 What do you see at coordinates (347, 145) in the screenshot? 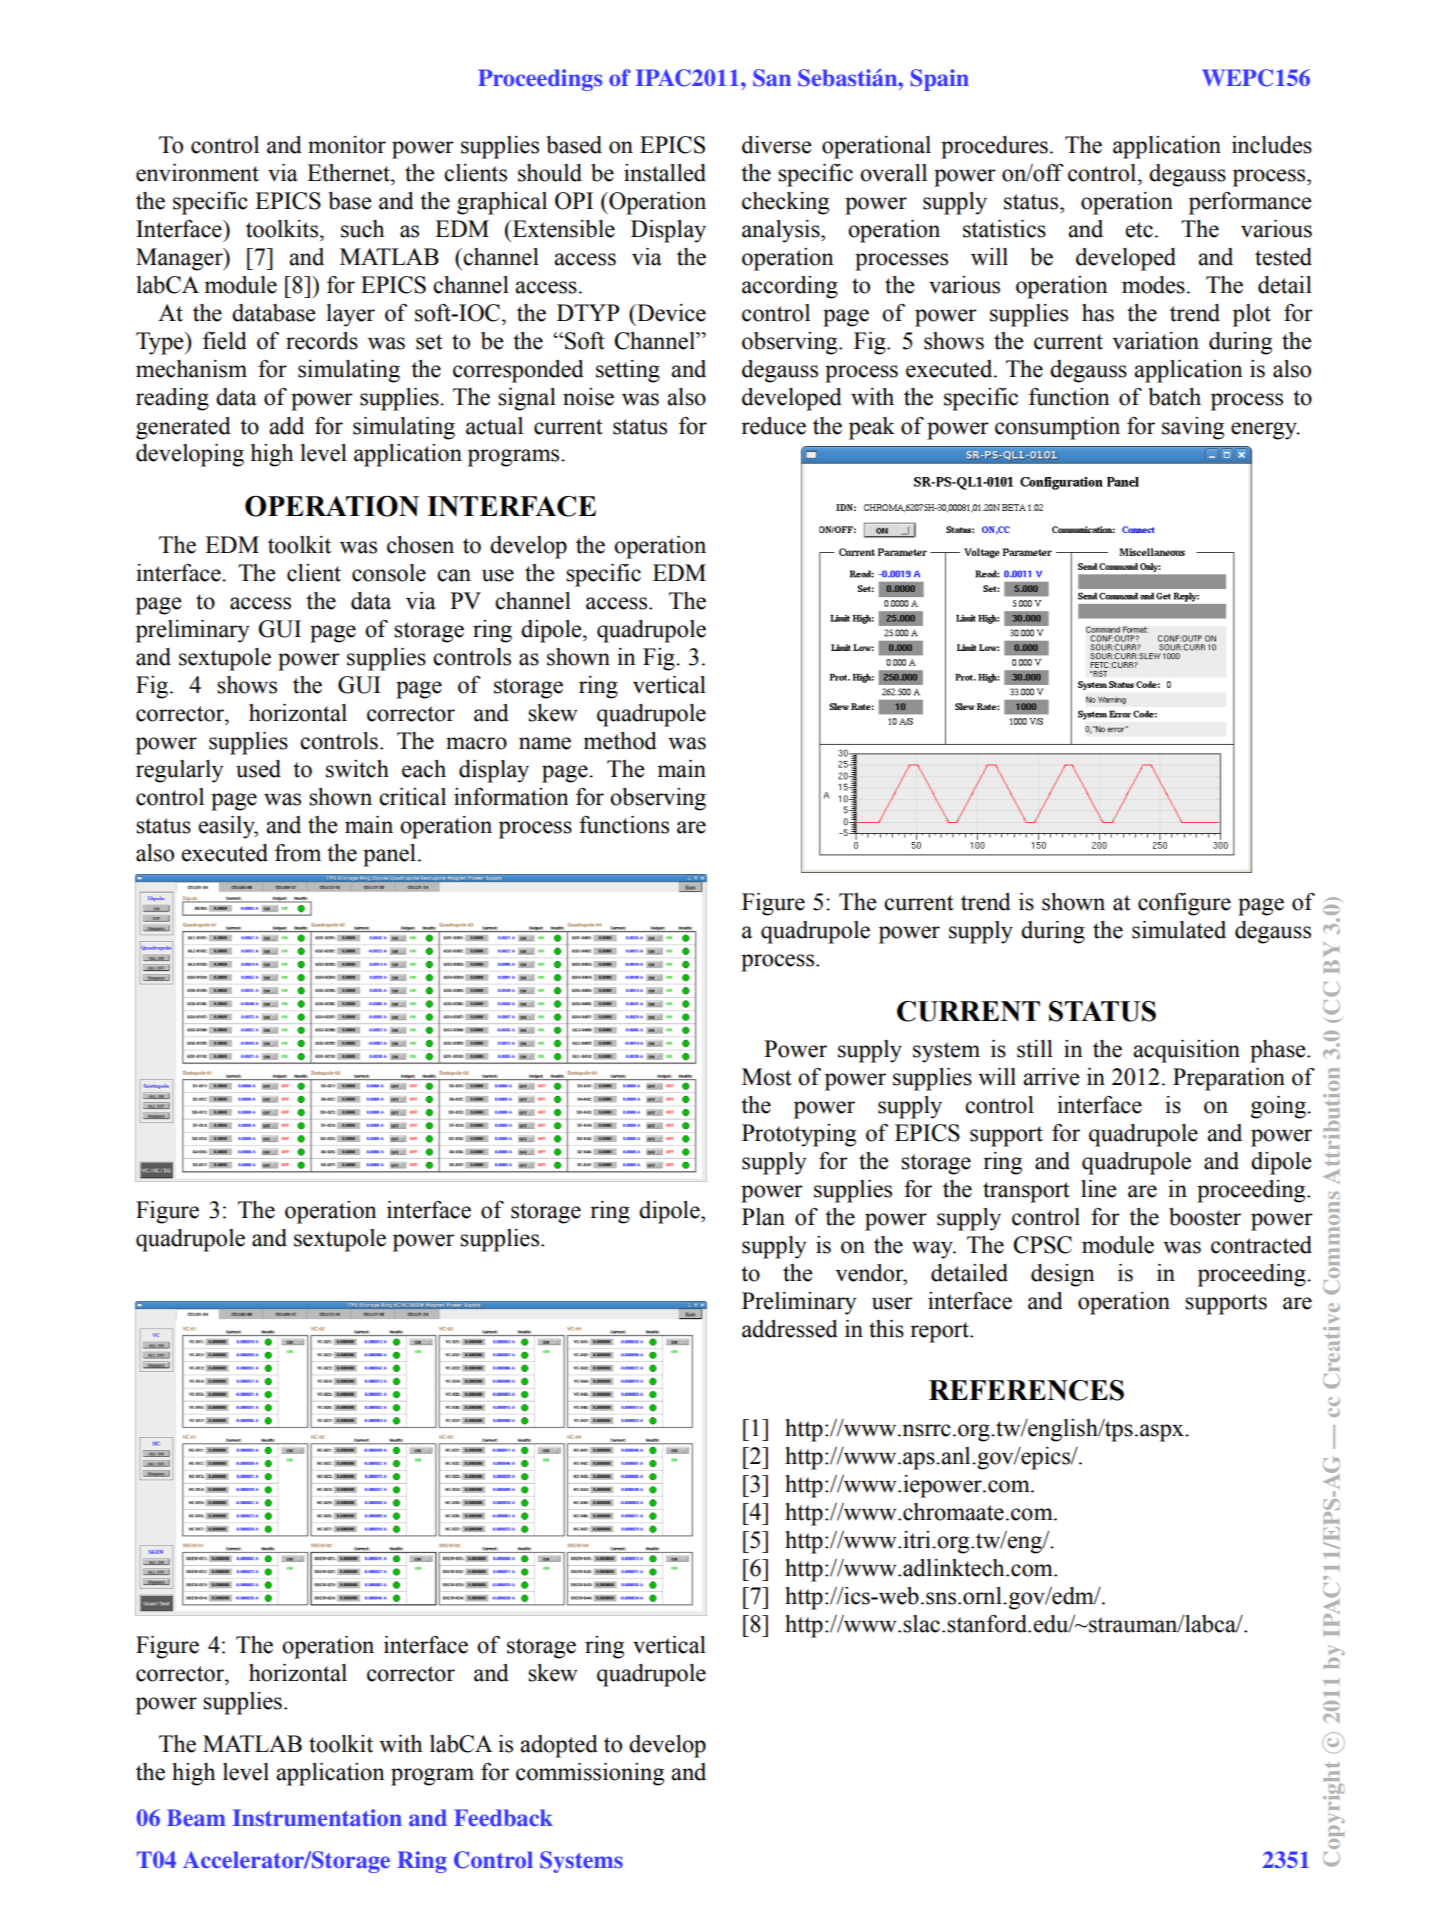
I see `monitor` at bounding box center [347, 145].
